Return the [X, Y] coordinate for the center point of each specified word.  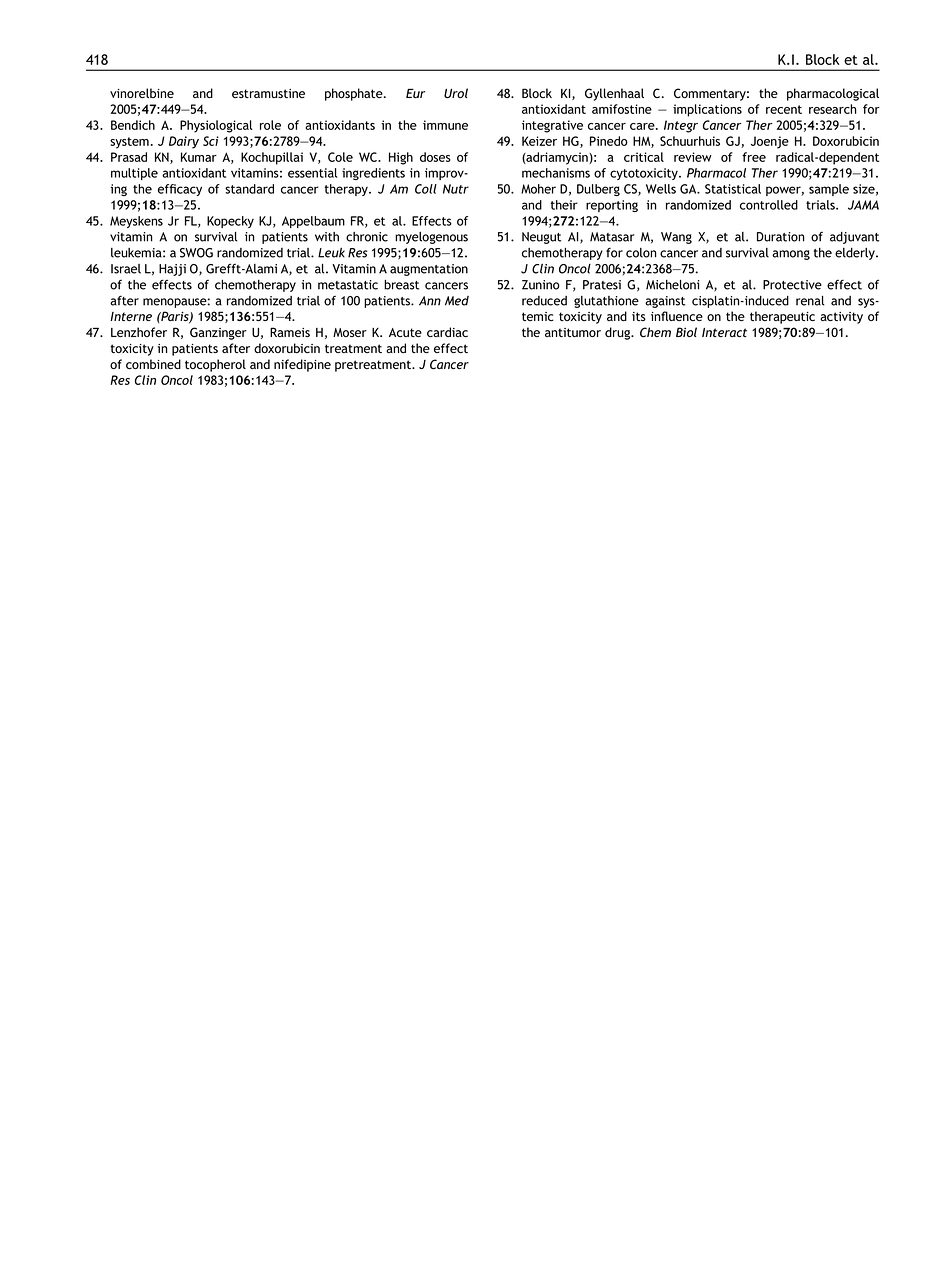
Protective [792, 285]
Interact [724, 332]
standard [249, 189]
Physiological [216, 126]
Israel [126, 269]
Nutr [456, 189]
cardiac [447, 332]
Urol [456, 93]
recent [784, 109]
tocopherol [215, 365]
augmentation [429, 270]
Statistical [733, 189]
